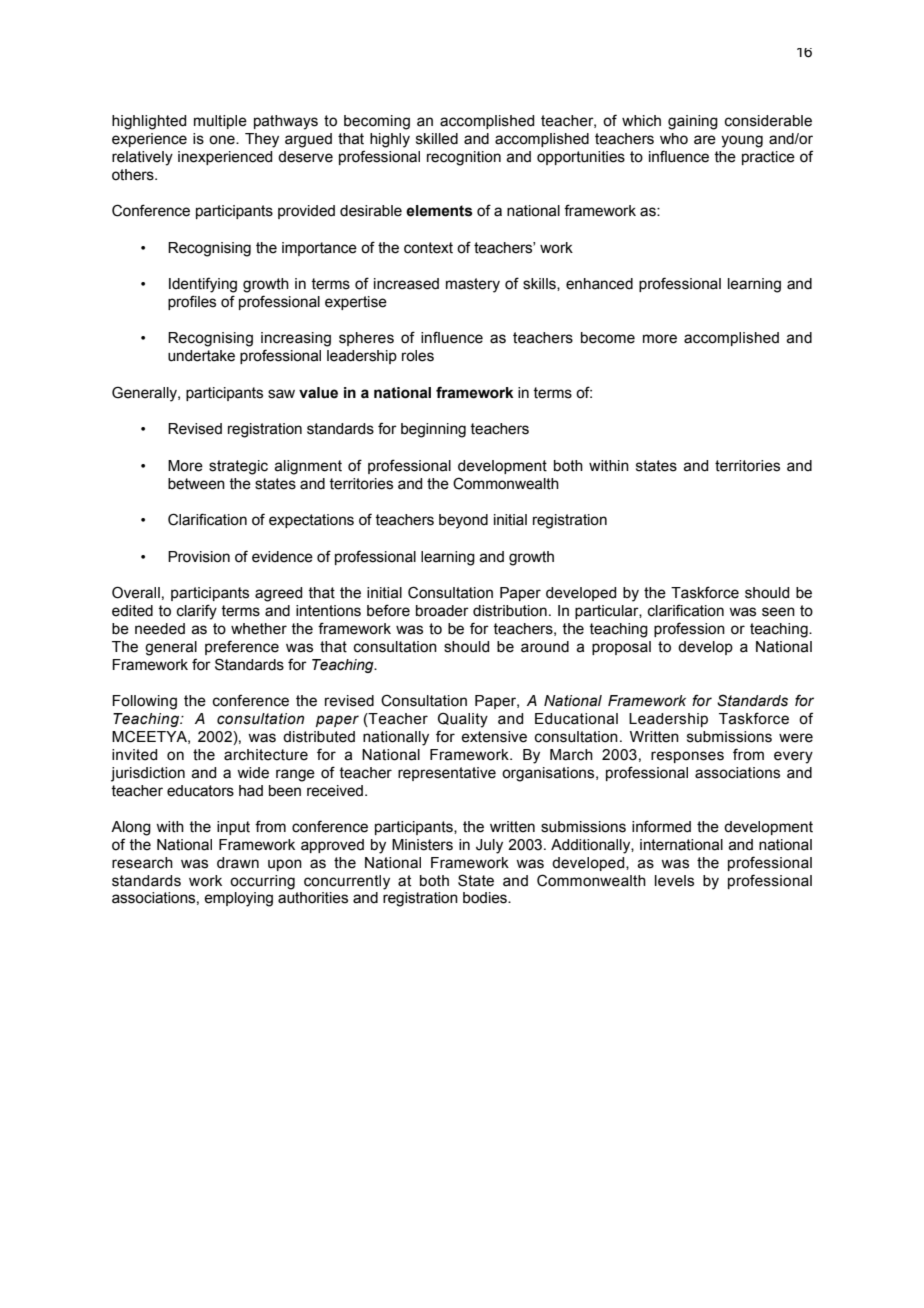 The width and height of the screenshot is (924, 1308). Describe the element at coordinates (674, 881) in the screenshot. I see `levels` at that location.
